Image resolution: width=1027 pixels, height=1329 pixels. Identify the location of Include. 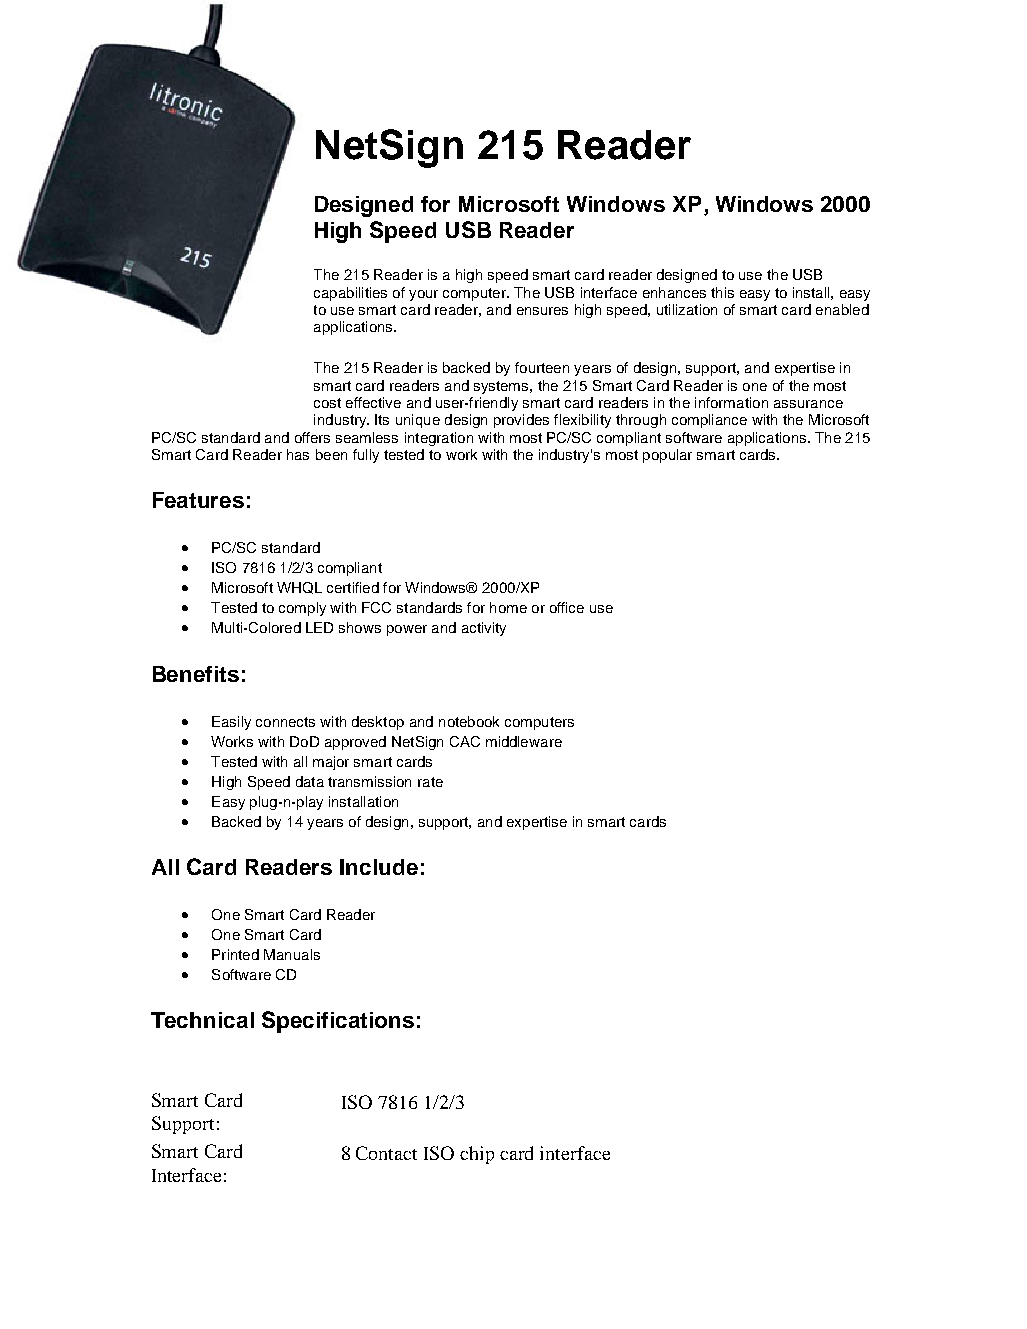
(379, 867).
